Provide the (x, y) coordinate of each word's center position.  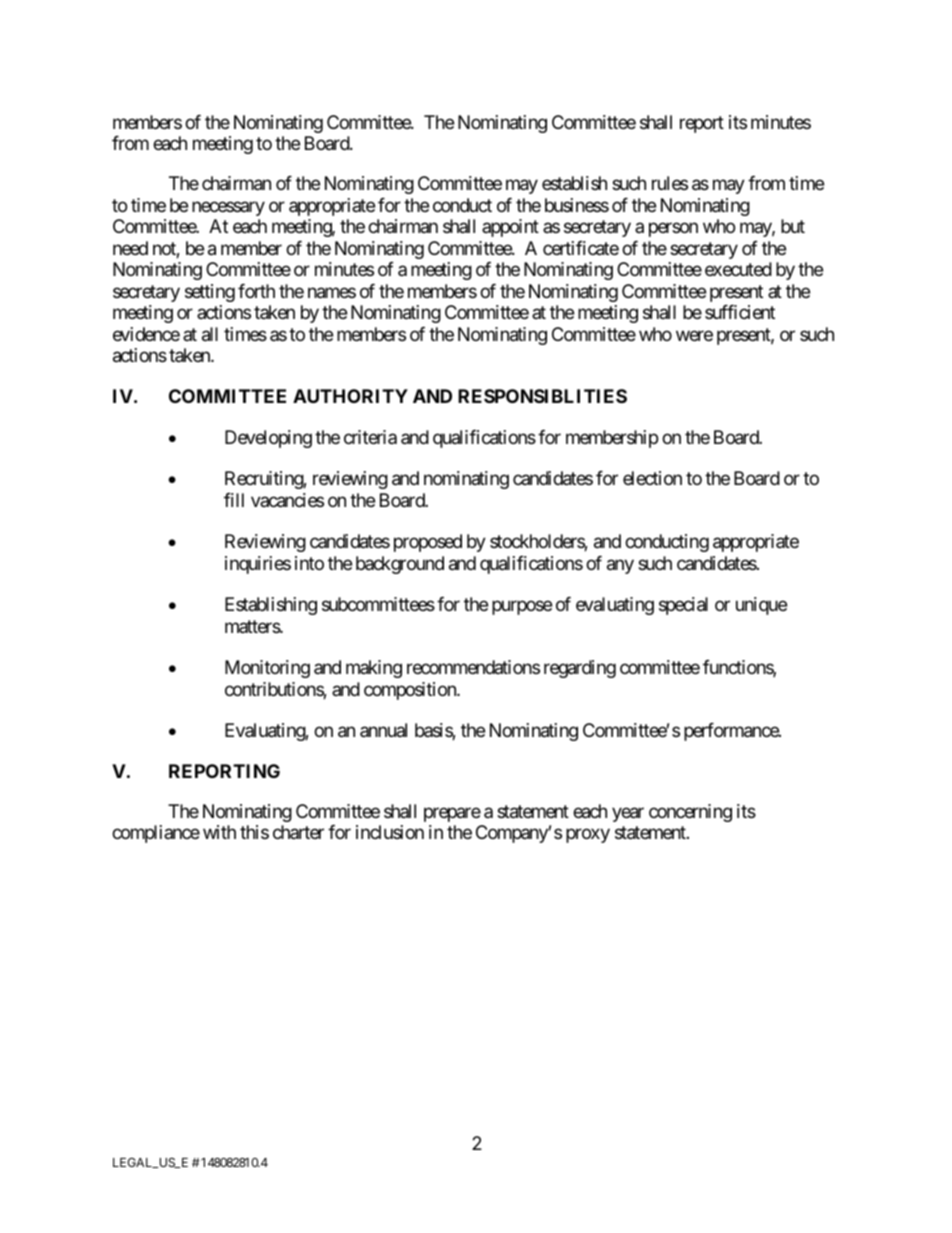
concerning (690, 813)
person (673, 230)
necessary (228, 208)
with (219, 832)
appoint (510, 228)
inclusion (390, 832)
